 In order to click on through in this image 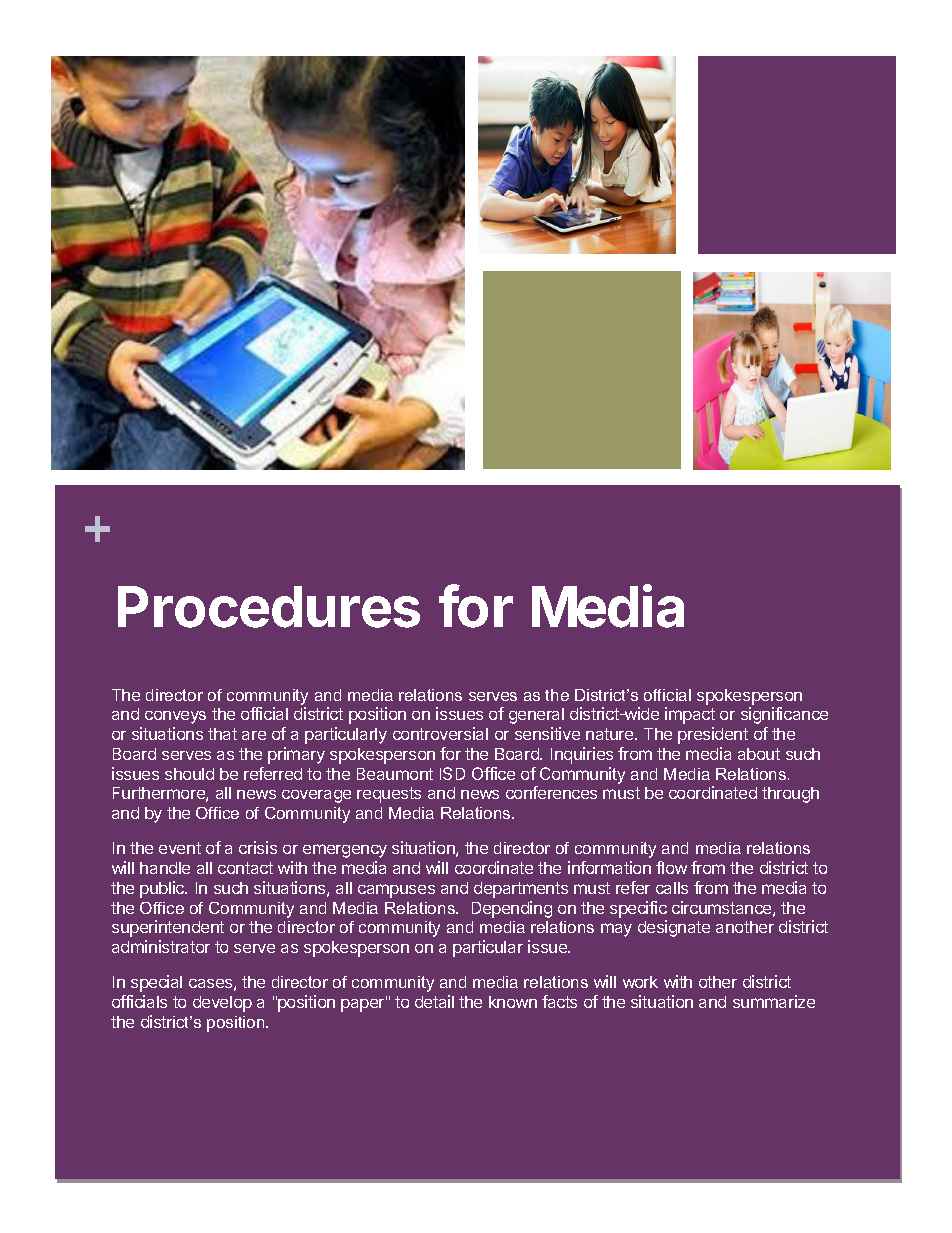, I will do `click(790, 795)`.
